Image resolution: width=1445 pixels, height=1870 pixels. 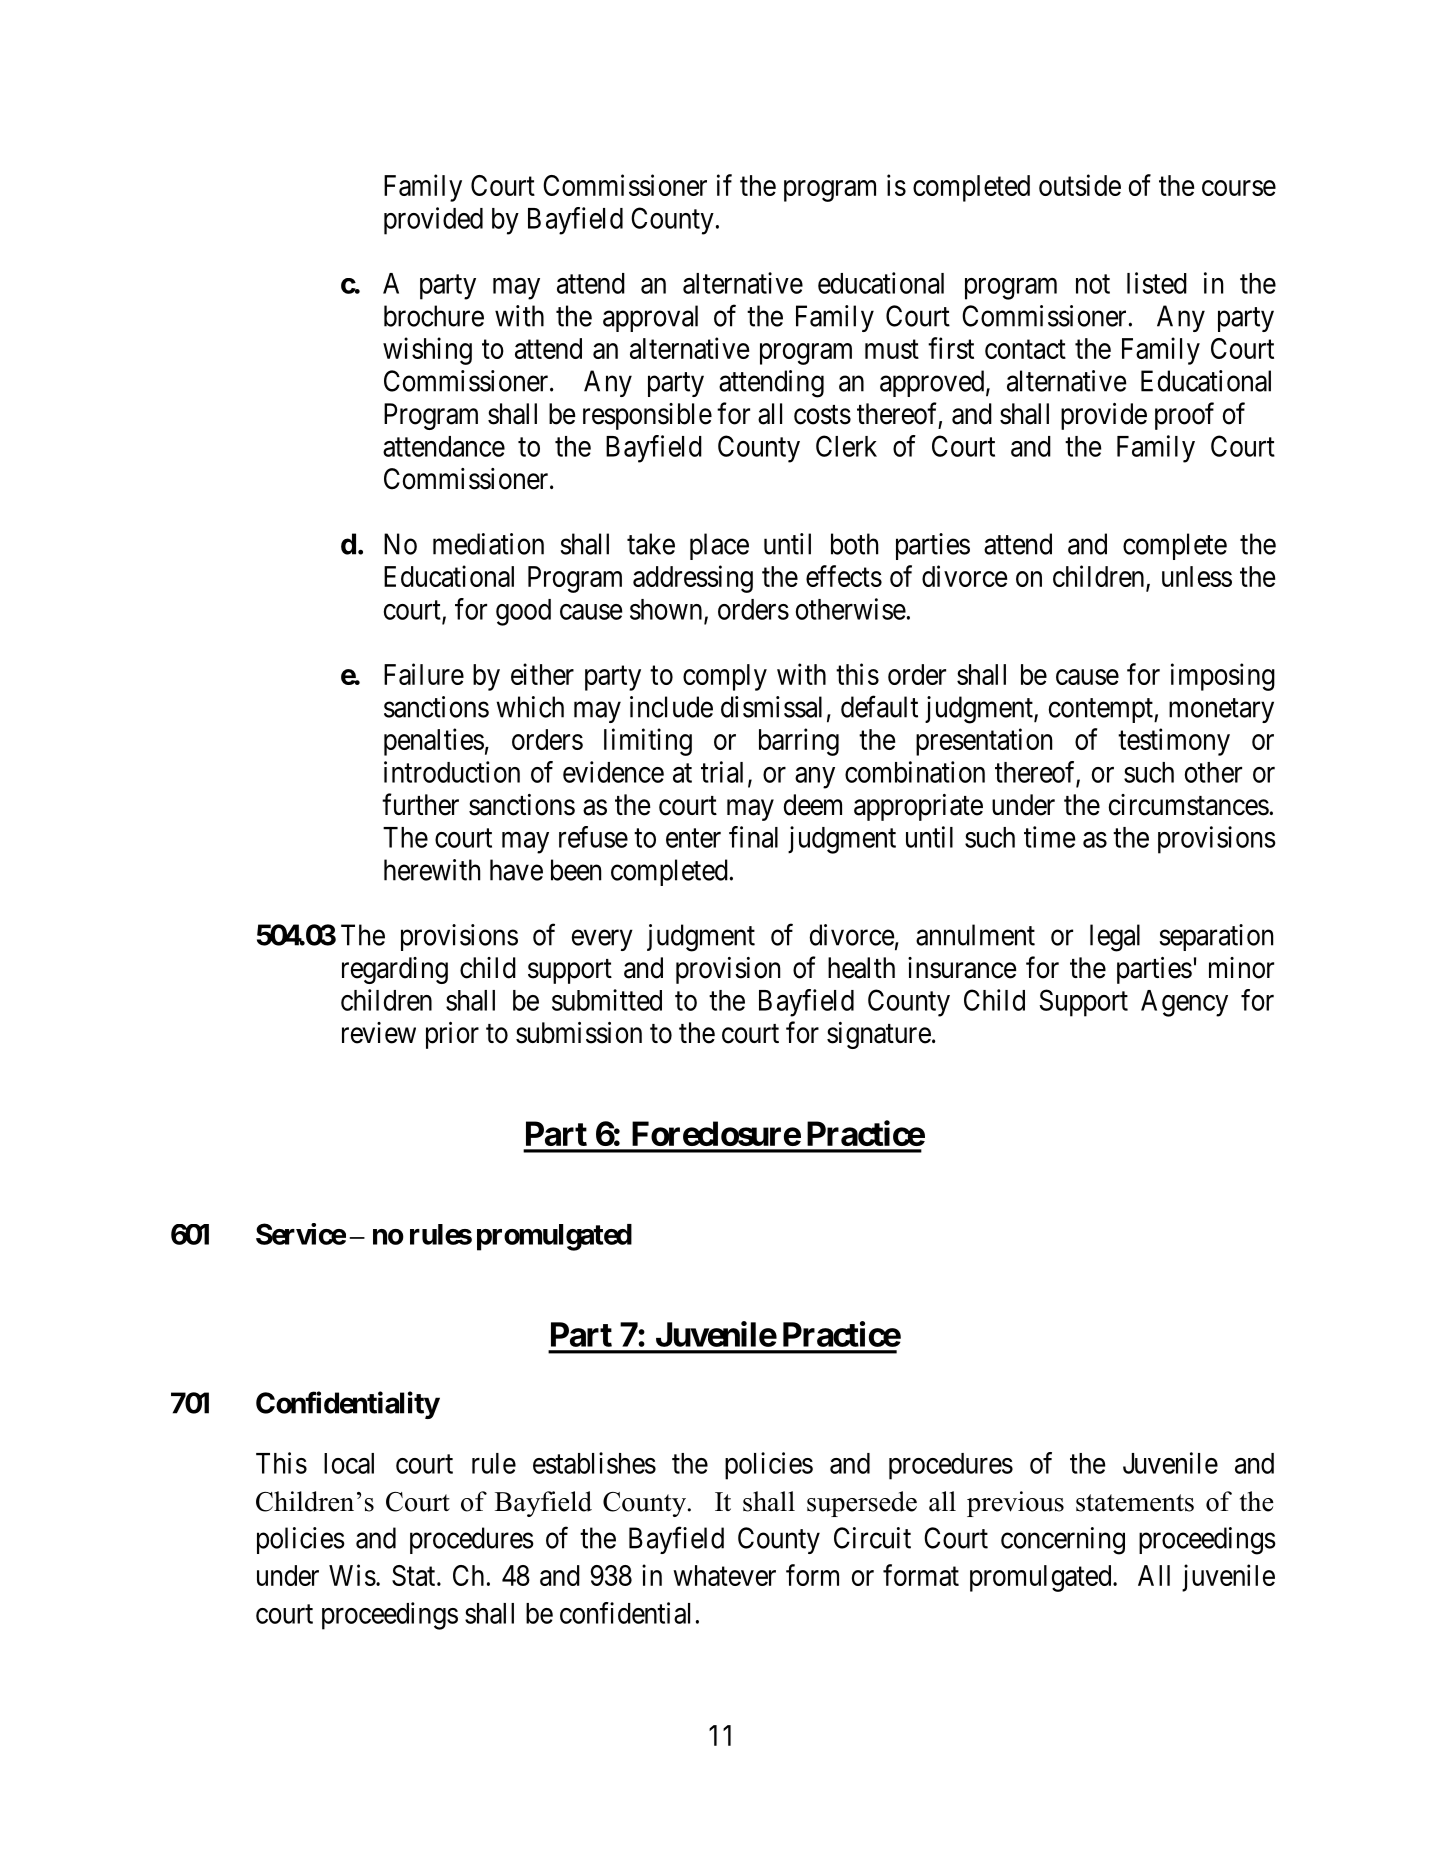 I want to click on legal, so click(x=1115, y=938).
